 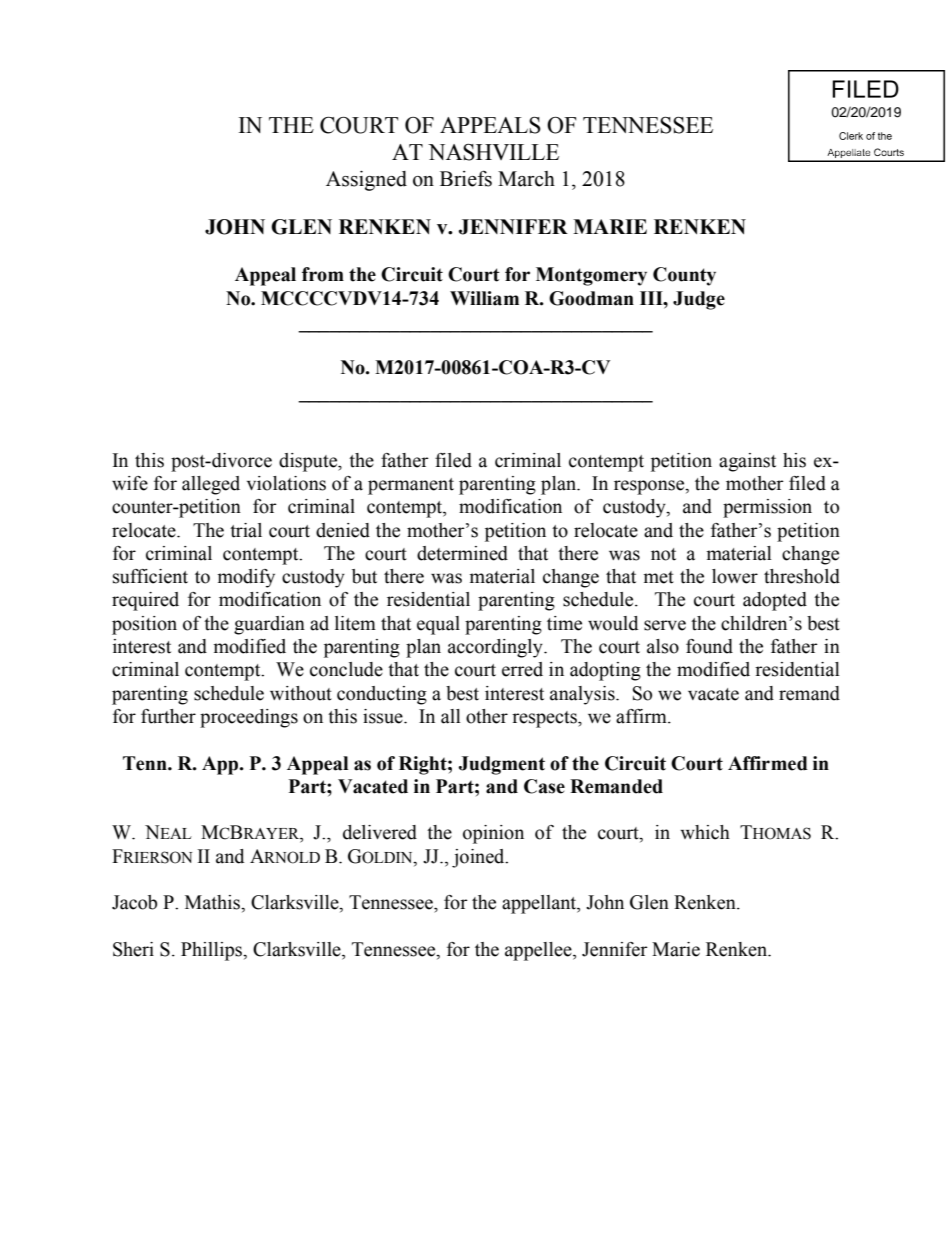 I want to click on County, so click(x=684, y=276).
